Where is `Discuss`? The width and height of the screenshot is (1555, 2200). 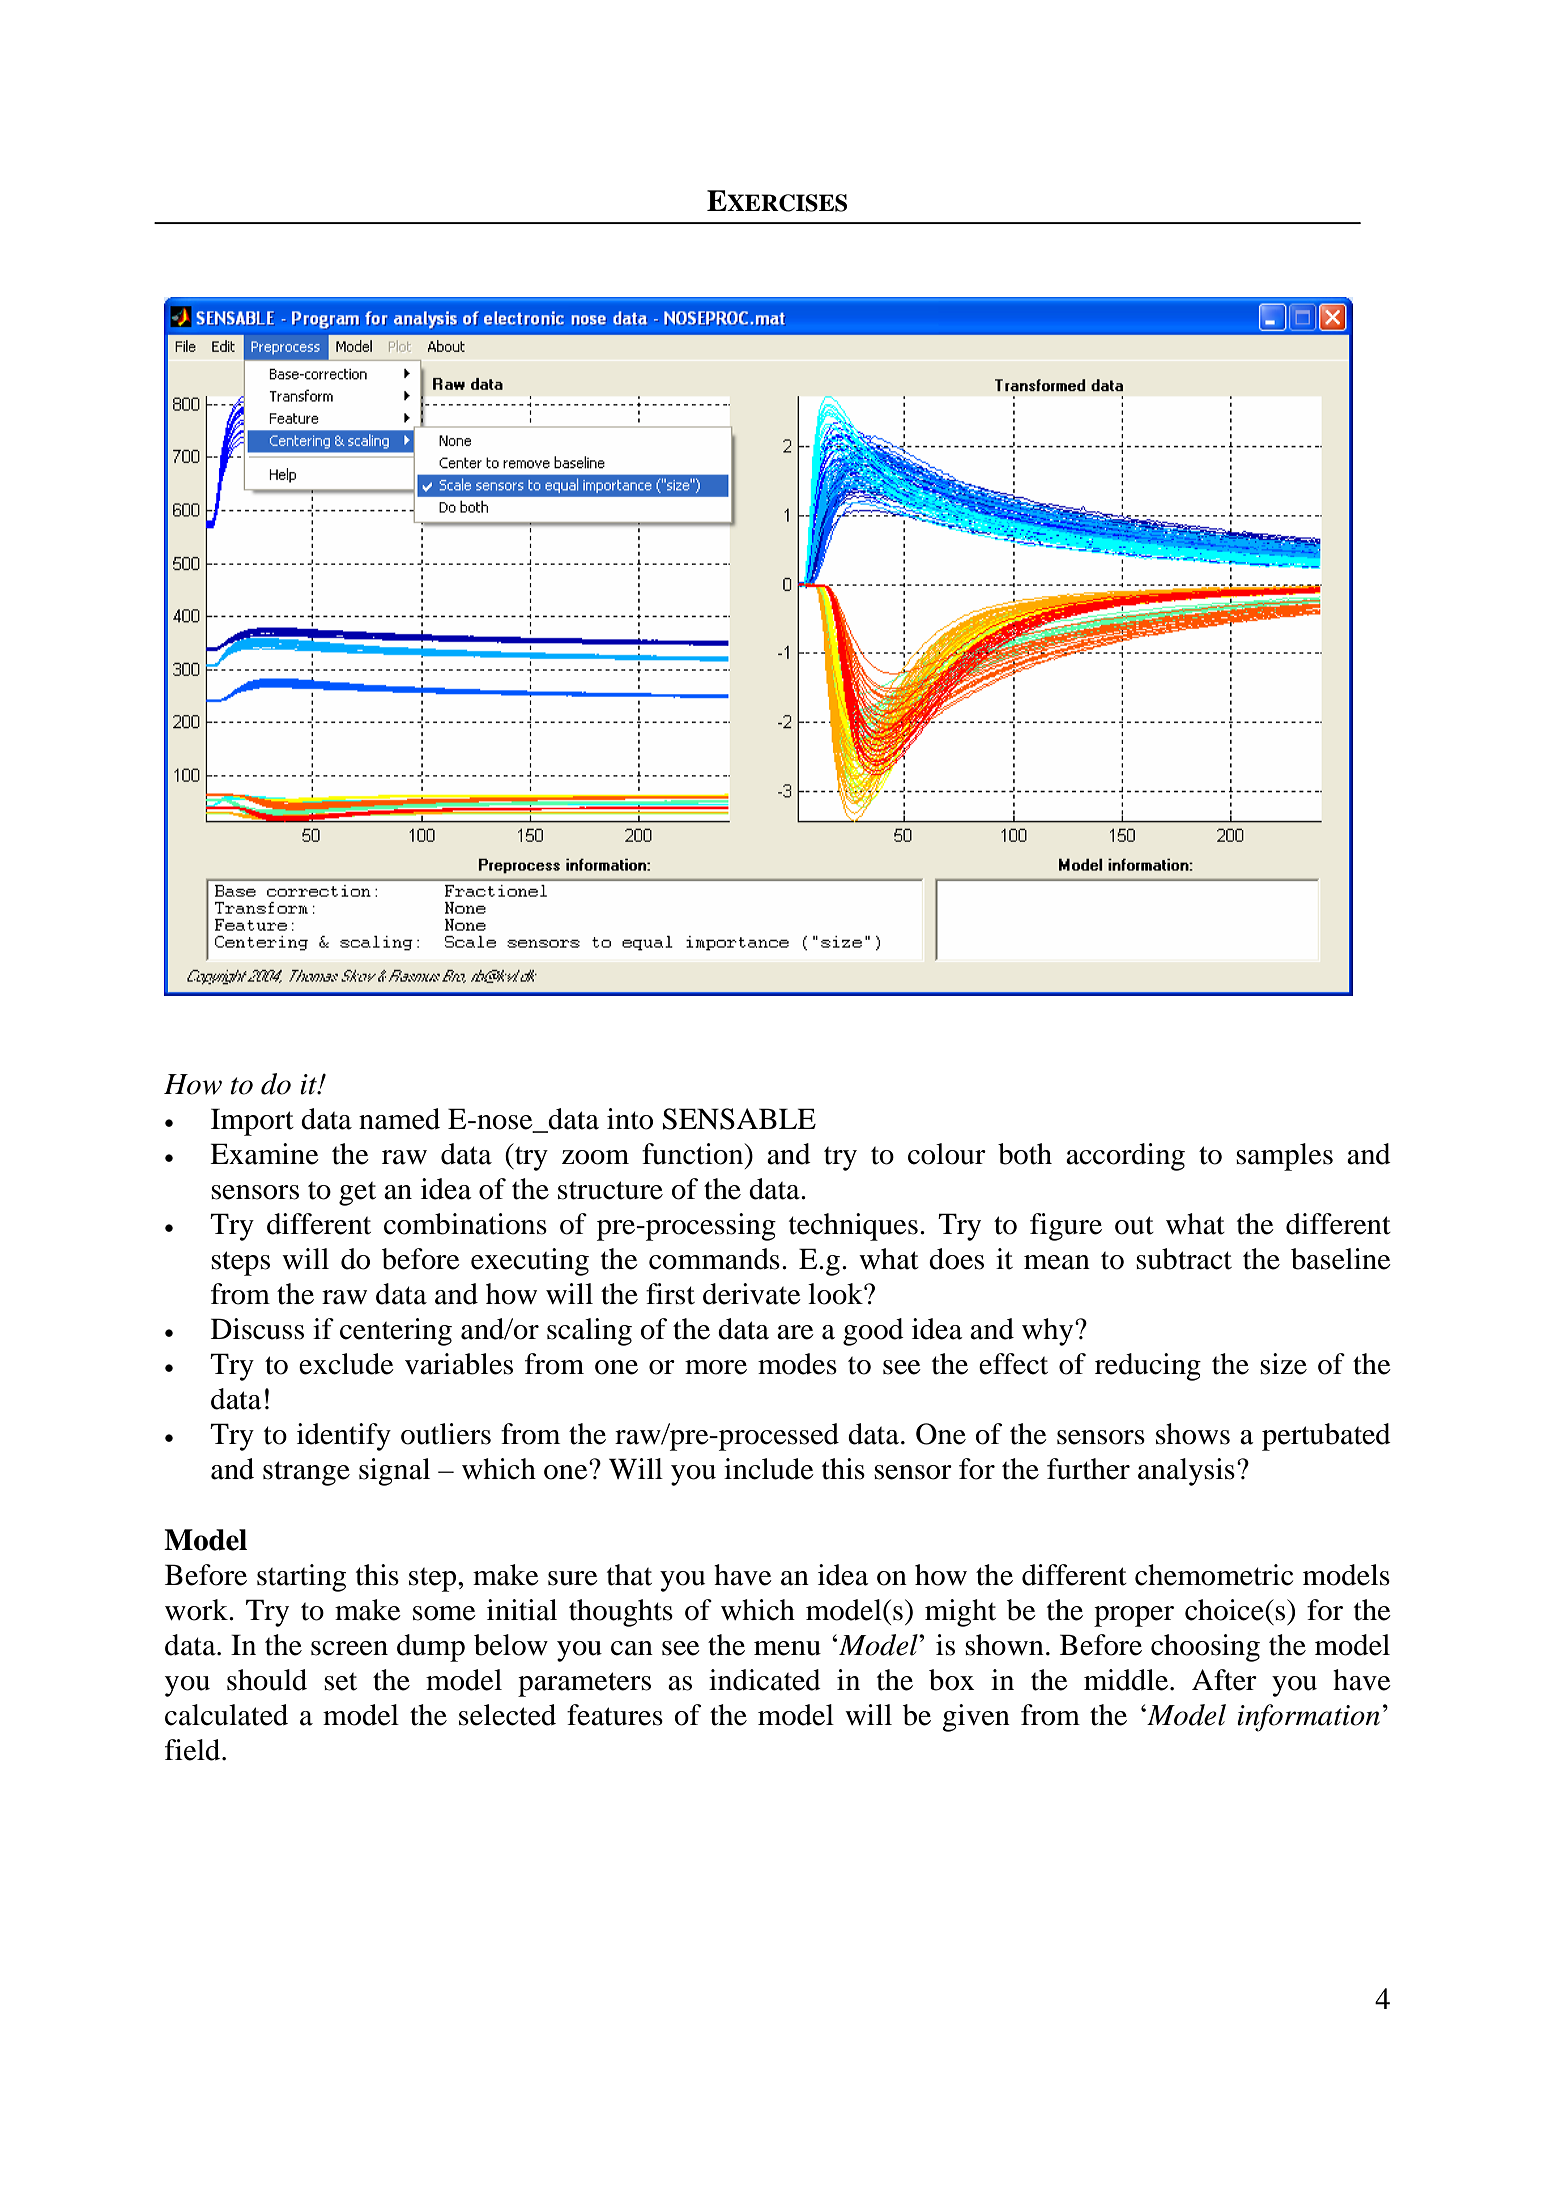
Discuss is located at coordinates (257, 1329).
